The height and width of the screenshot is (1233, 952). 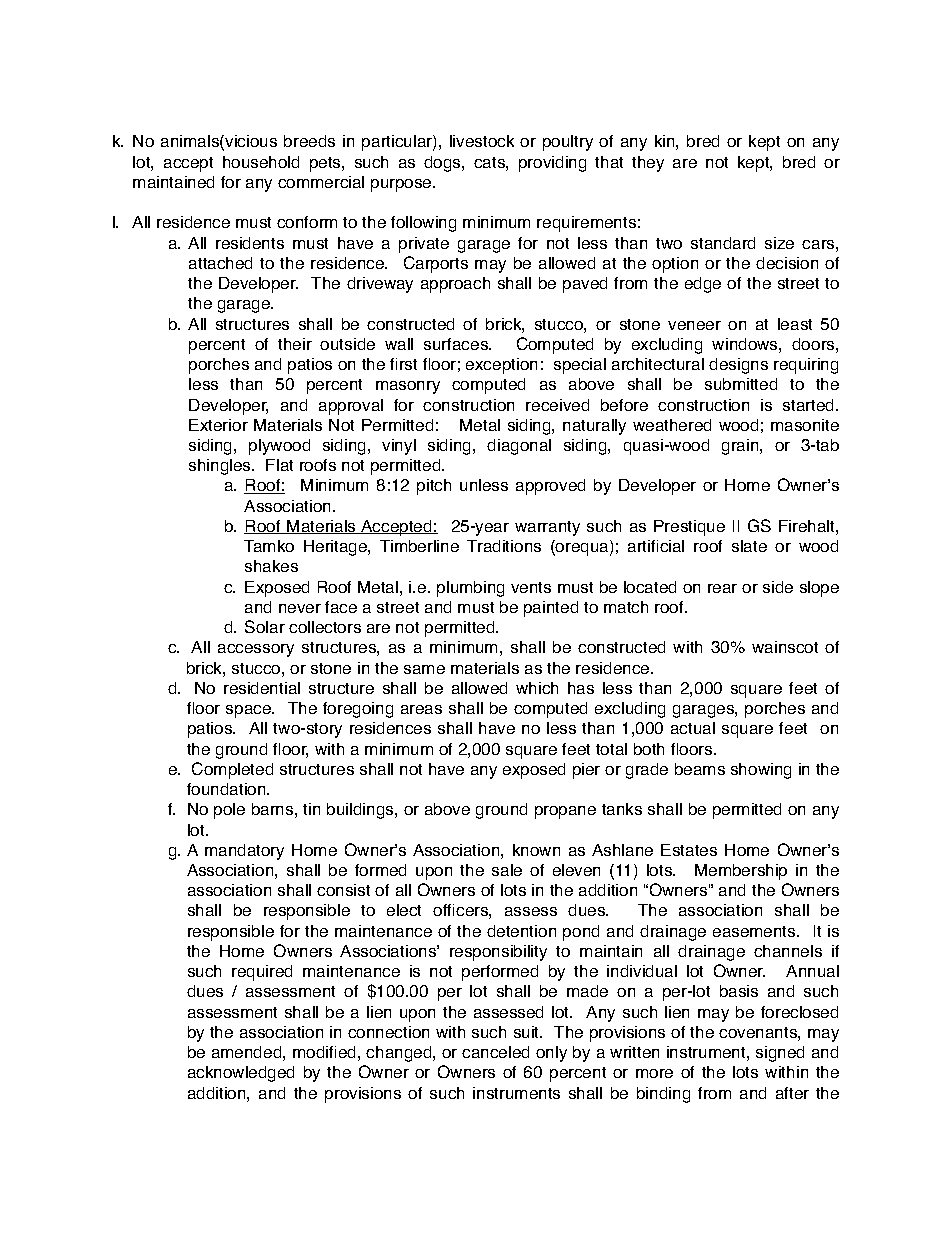 What do you see at coordinates (271, 566) in the screenshot?
I see `shakes` at bounding box center [271, 566].
